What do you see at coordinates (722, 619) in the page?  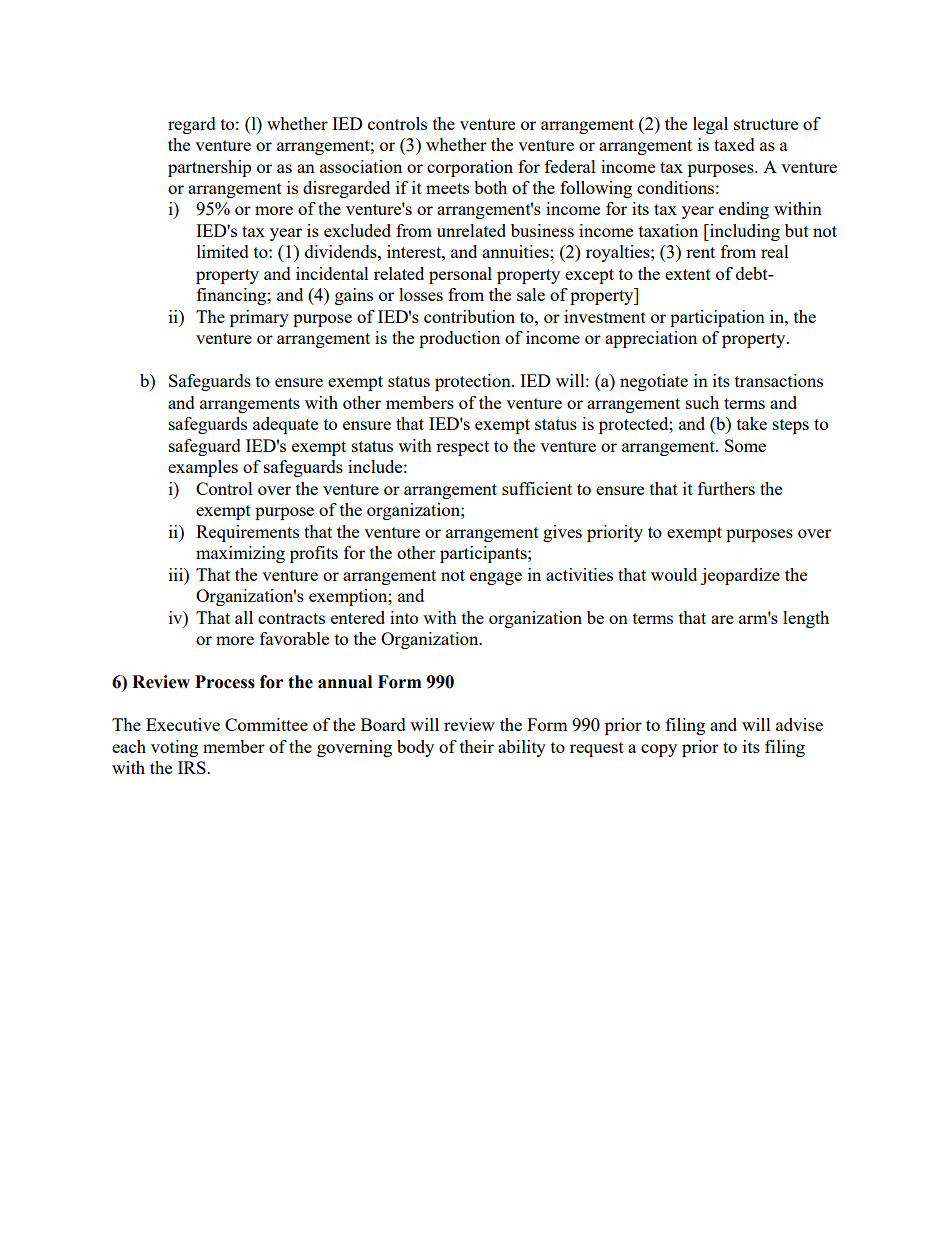 I see `are` at bounding box center [722, 619].
